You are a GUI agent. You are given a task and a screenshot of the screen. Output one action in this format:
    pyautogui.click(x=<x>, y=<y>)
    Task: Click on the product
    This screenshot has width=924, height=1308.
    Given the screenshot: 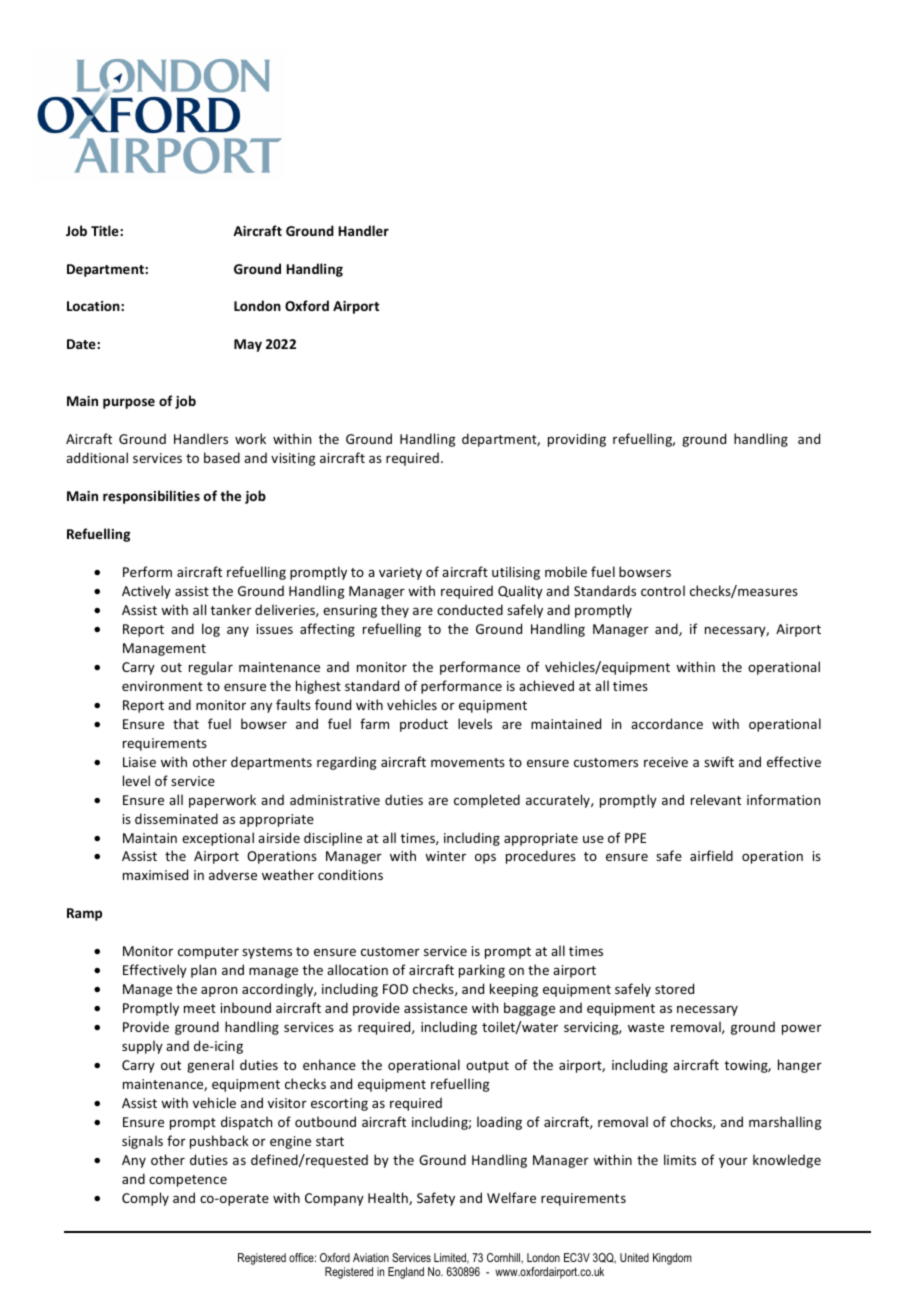 What is the action you would take?
    pyautogui.click(x=424, y=725)
